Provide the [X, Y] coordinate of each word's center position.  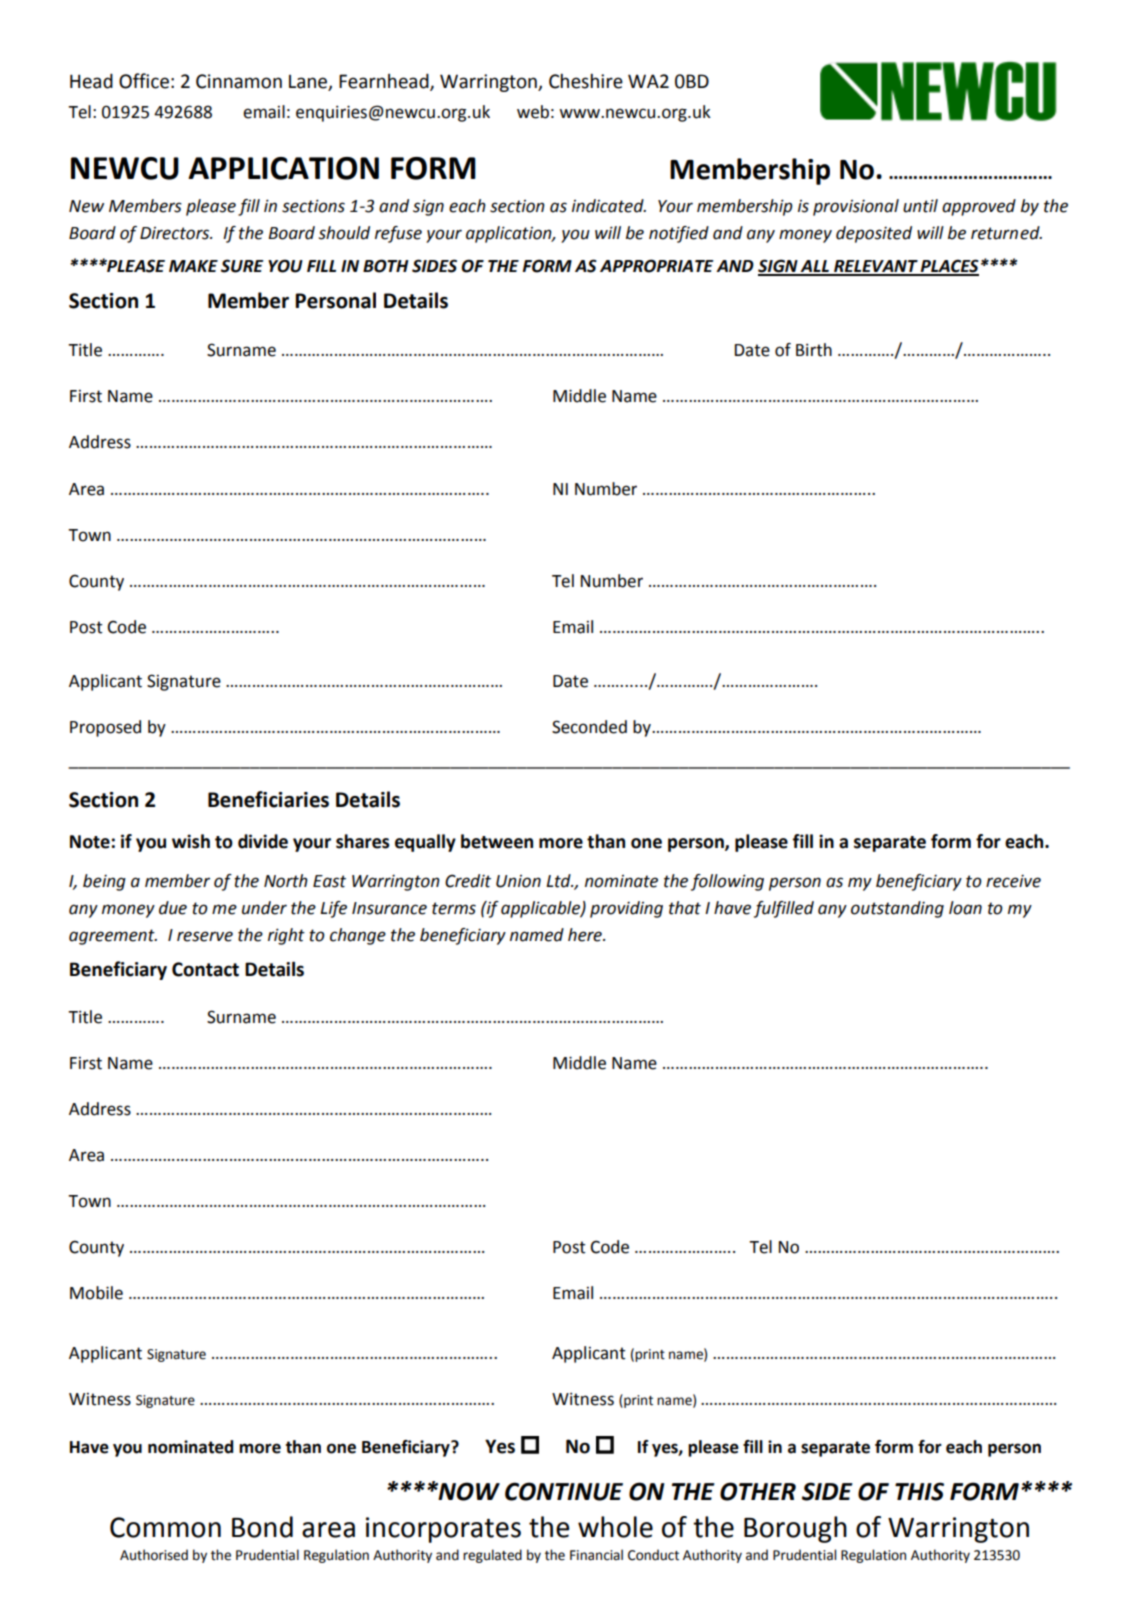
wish [191, 841]
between [497, 841]
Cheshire [586, 81]
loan [965, 908]
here [586, 935]
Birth [814, 350]
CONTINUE [564, 1491]
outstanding [897, 909]
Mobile [96, 1293]
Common [165, 1527]
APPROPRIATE [657, 266]
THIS [919, 1491]
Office [144, 81]
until [920, 206]
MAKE [193, 266]
